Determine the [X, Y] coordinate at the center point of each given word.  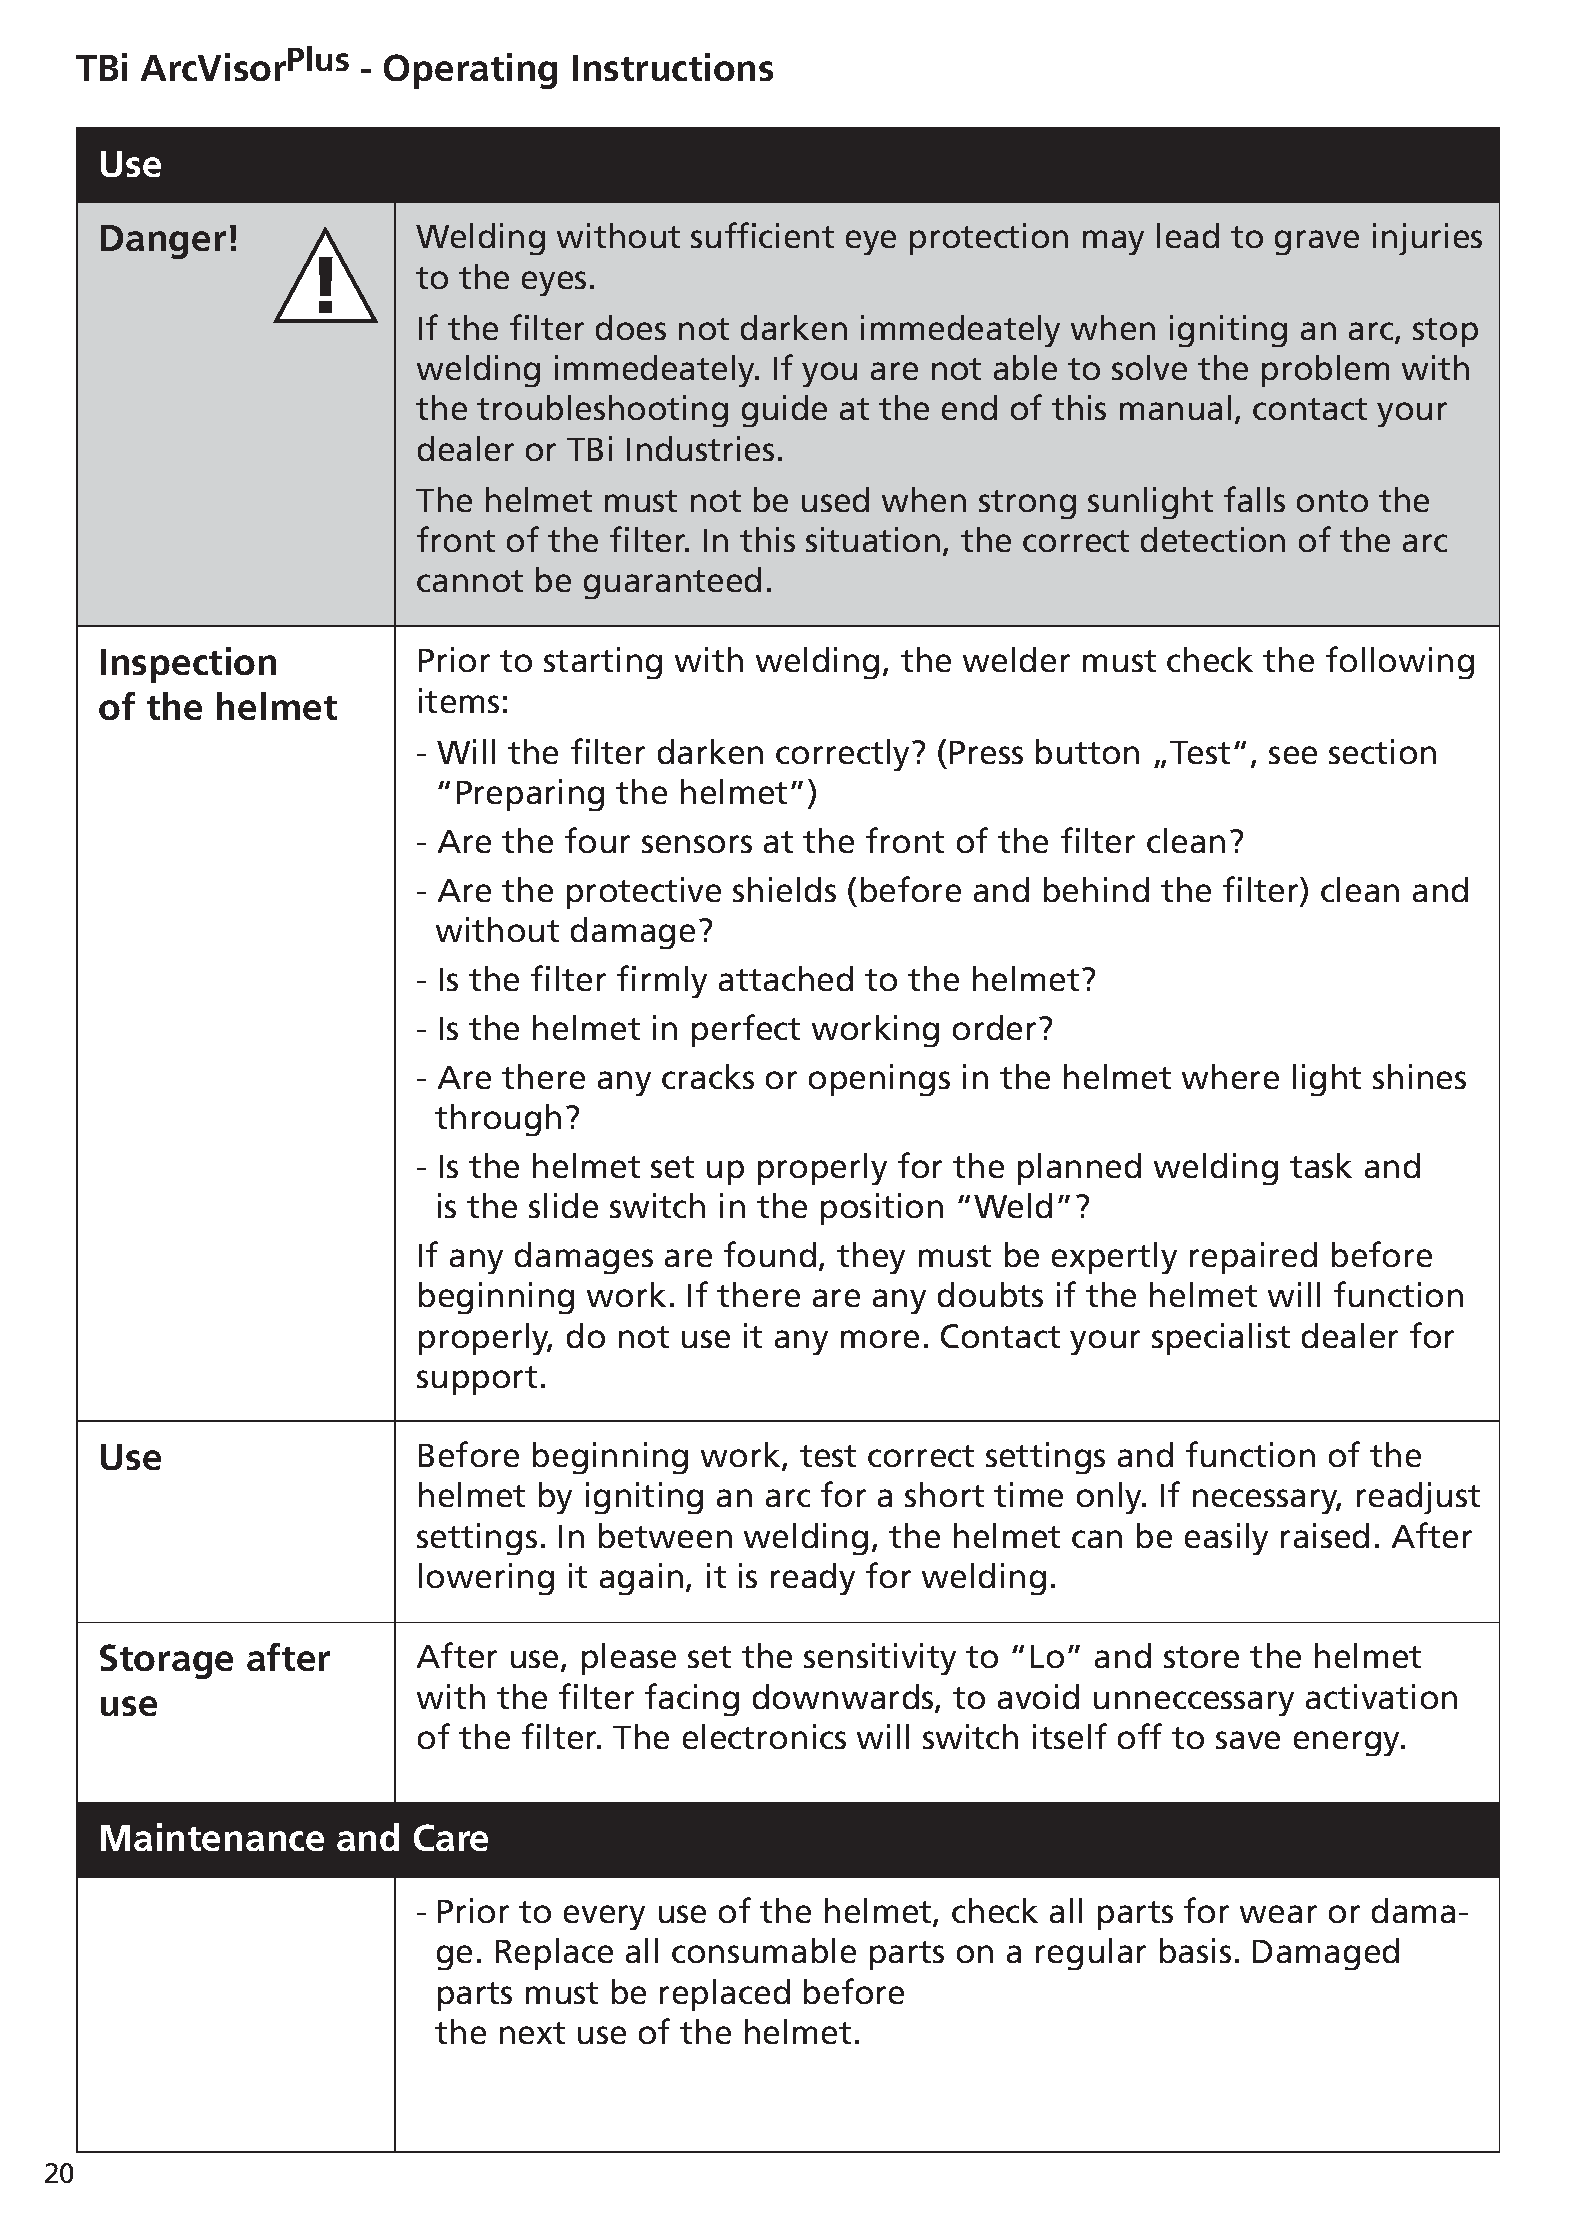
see [1293, 755]
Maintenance [212, 1837]
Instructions [673, 67]
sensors [697, 844]
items [459, 700]
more [880, 1339]
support [477, 1380]
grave [1317, 242]
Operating [470, 71]
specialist [1221, 1339]
